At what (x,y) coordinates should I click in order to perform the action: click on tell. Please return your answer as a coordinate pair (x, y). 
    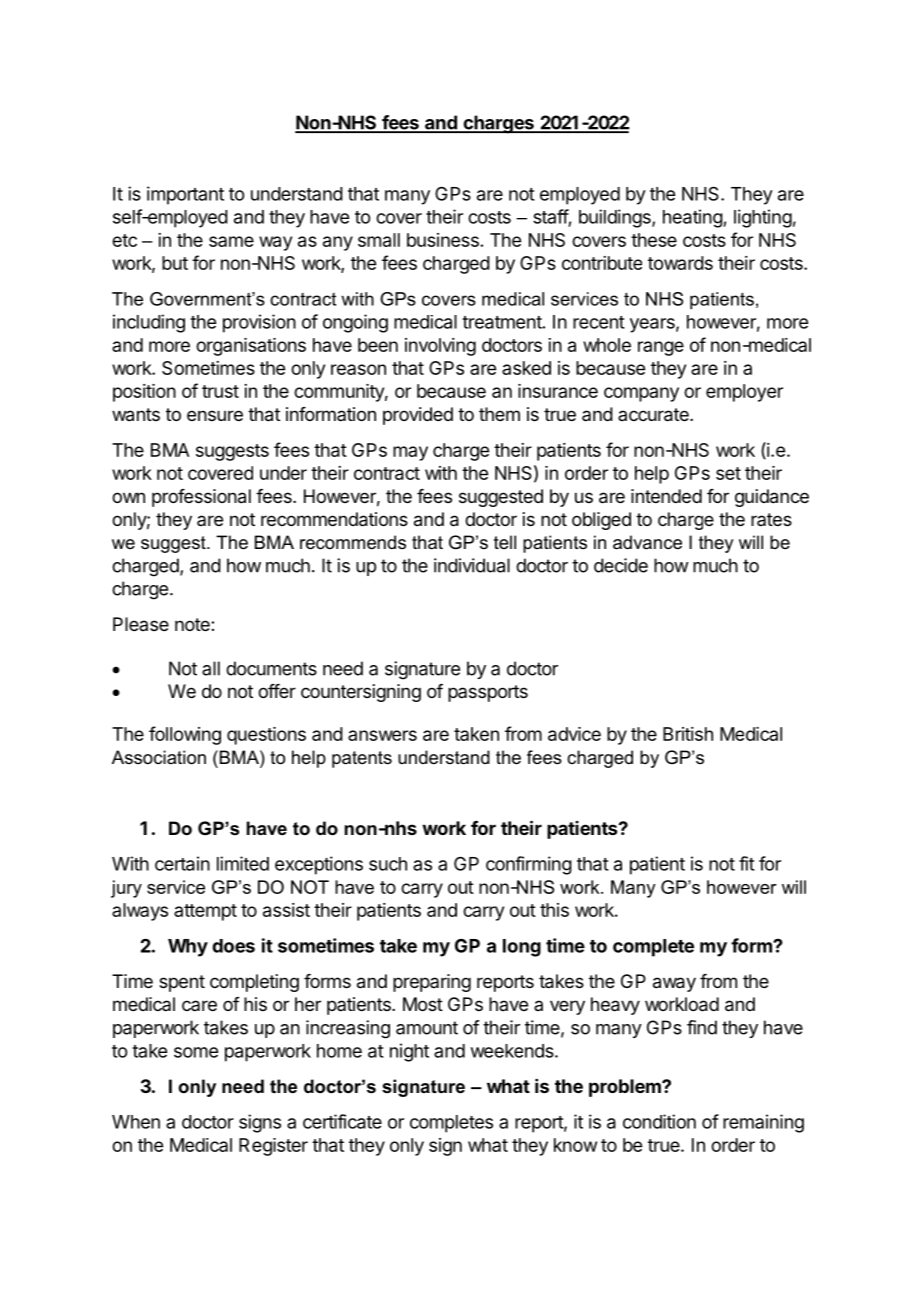
    Looking at the image, I should click on (505, 542).
